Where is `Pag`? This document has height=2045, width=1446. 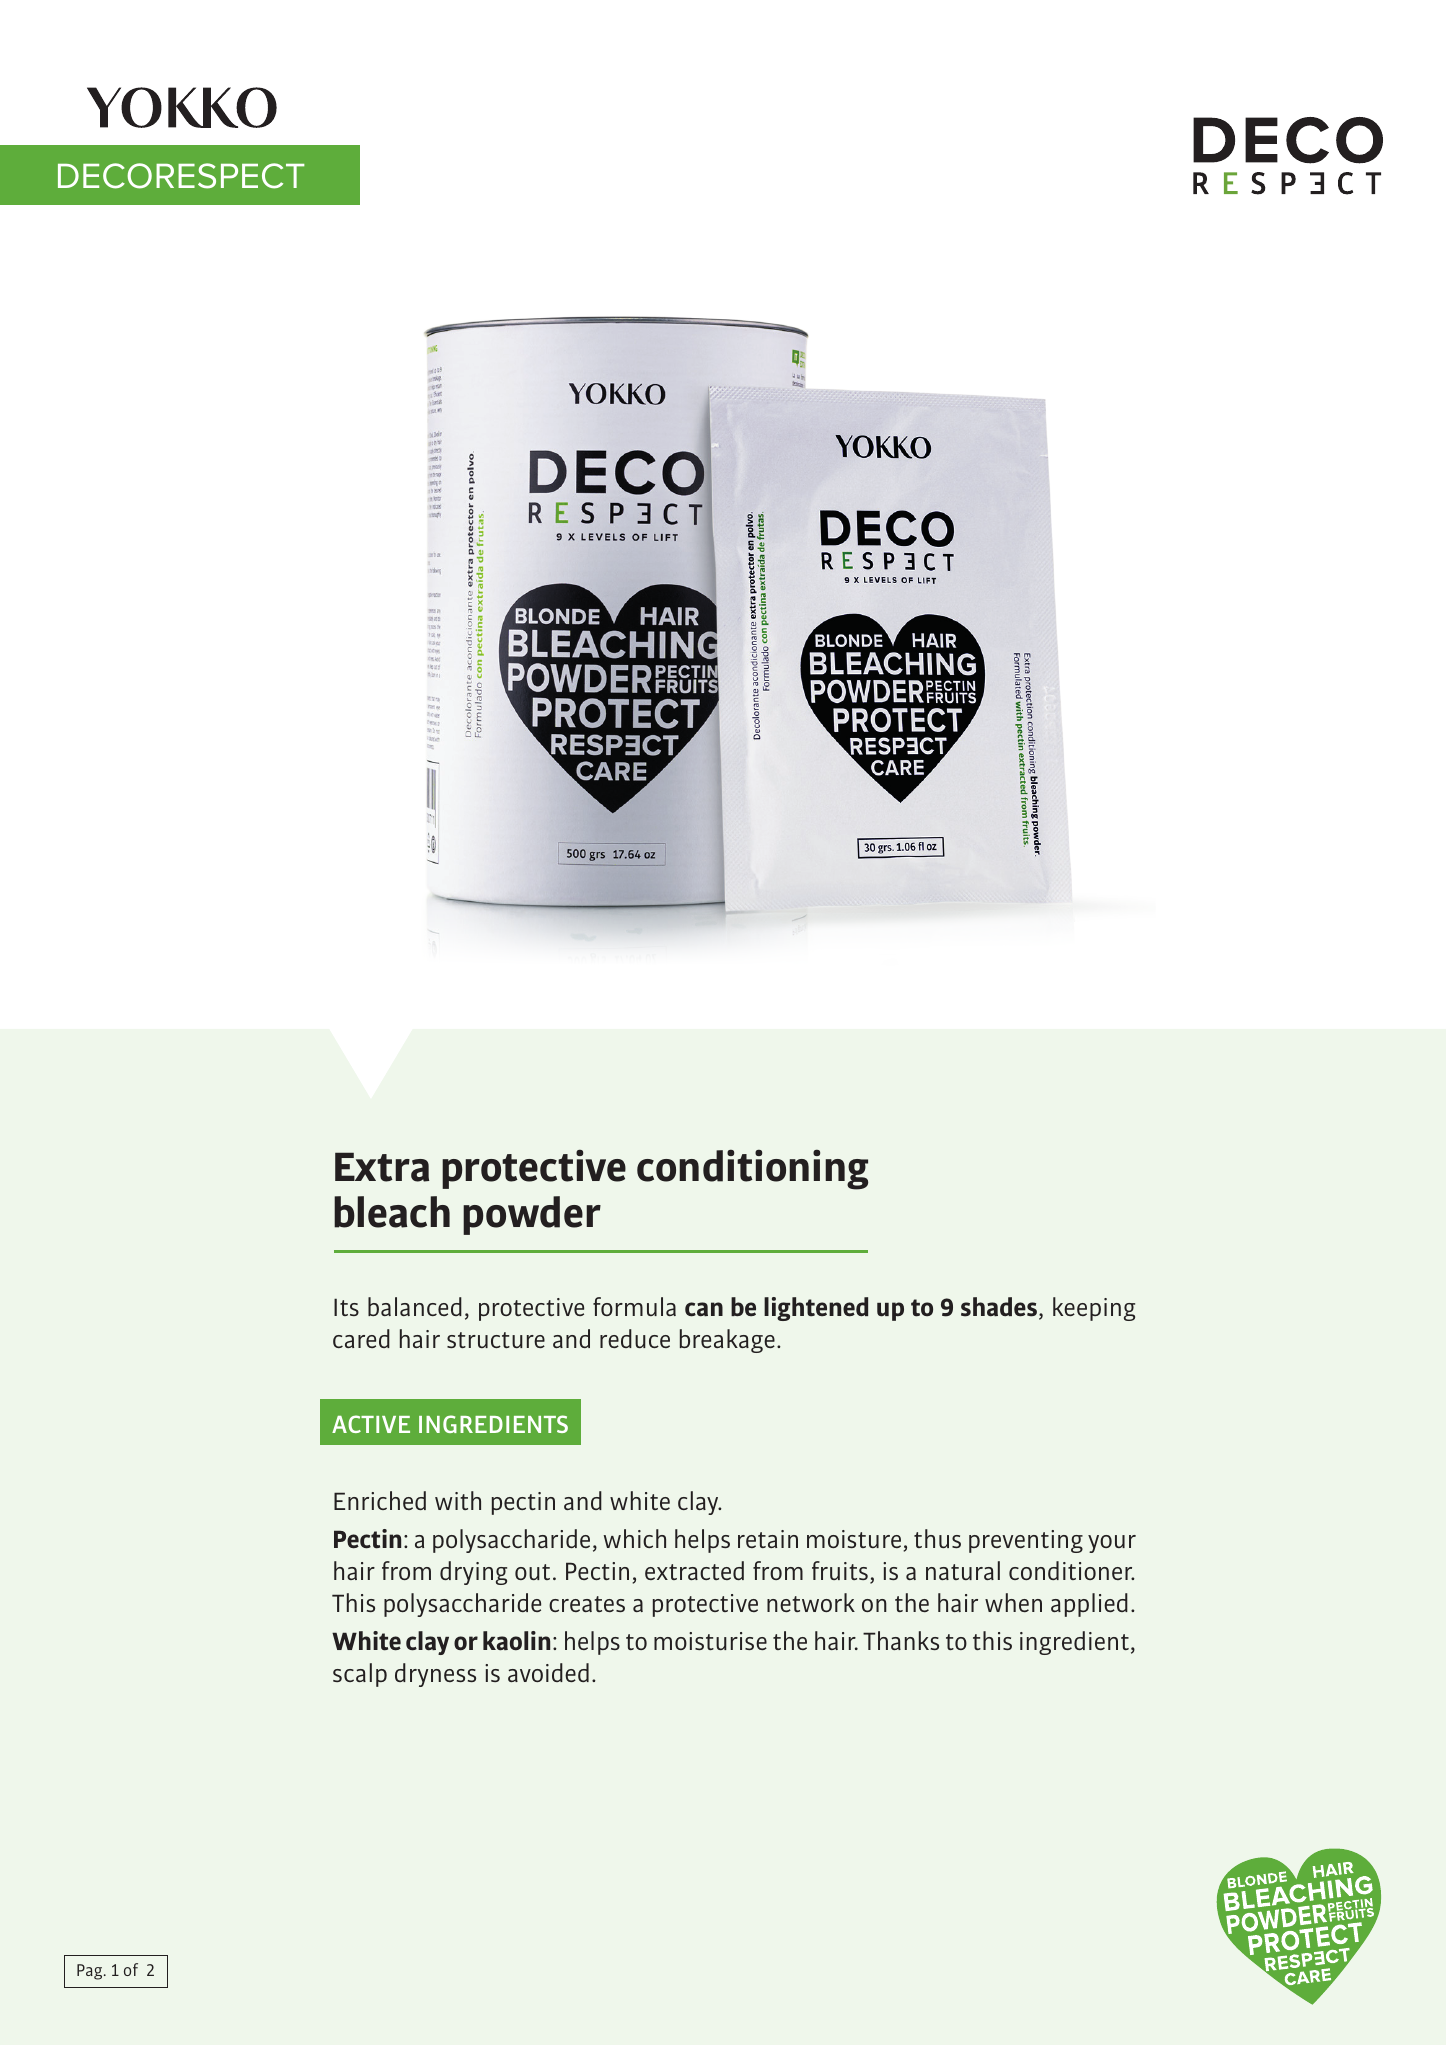 Pag is located at coordinates (91, 1972).
